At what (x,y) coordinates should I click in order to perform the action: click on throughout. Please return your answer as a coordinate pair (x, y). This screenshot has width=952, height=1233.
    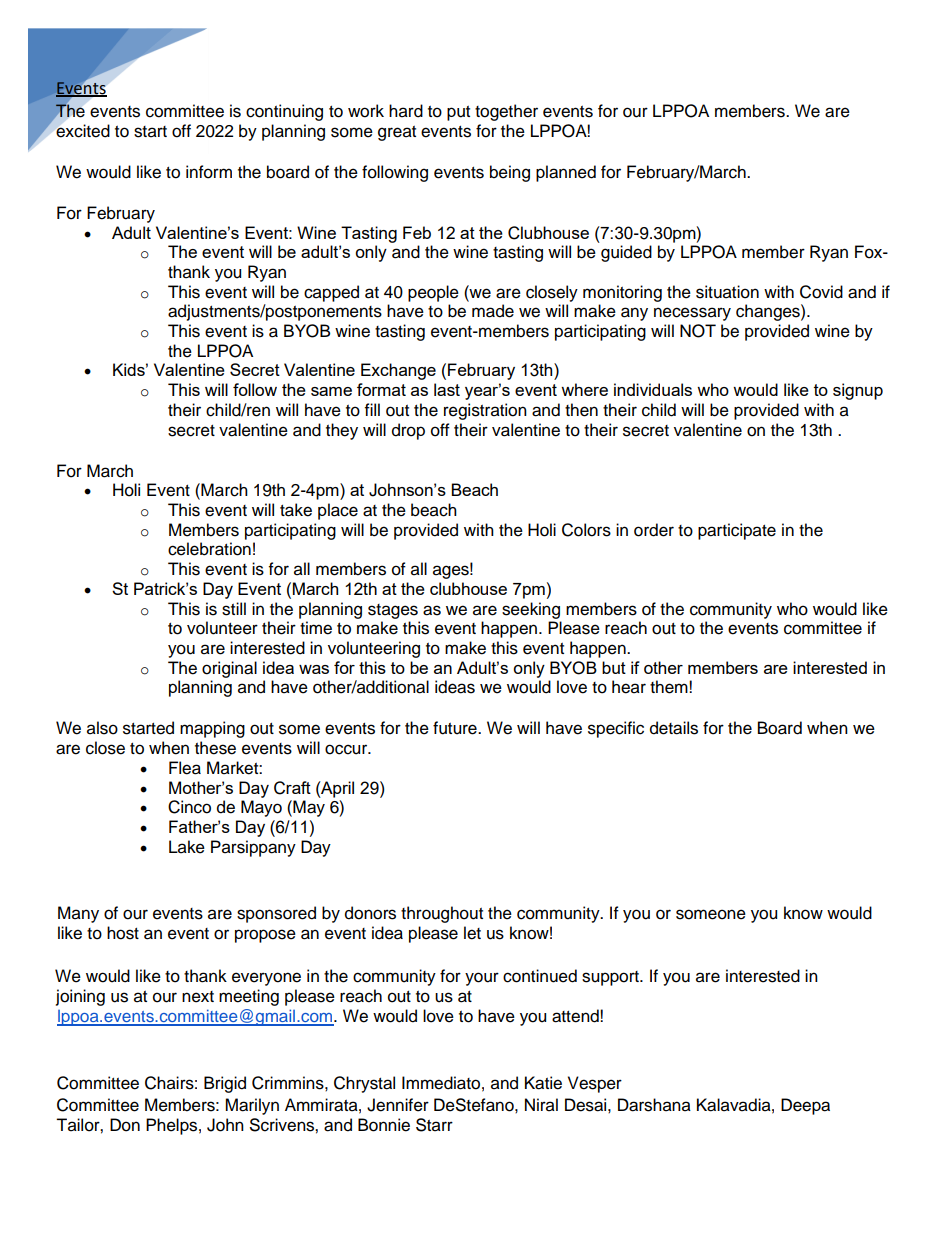
    Looking at the image, I should click on (442, 914).
